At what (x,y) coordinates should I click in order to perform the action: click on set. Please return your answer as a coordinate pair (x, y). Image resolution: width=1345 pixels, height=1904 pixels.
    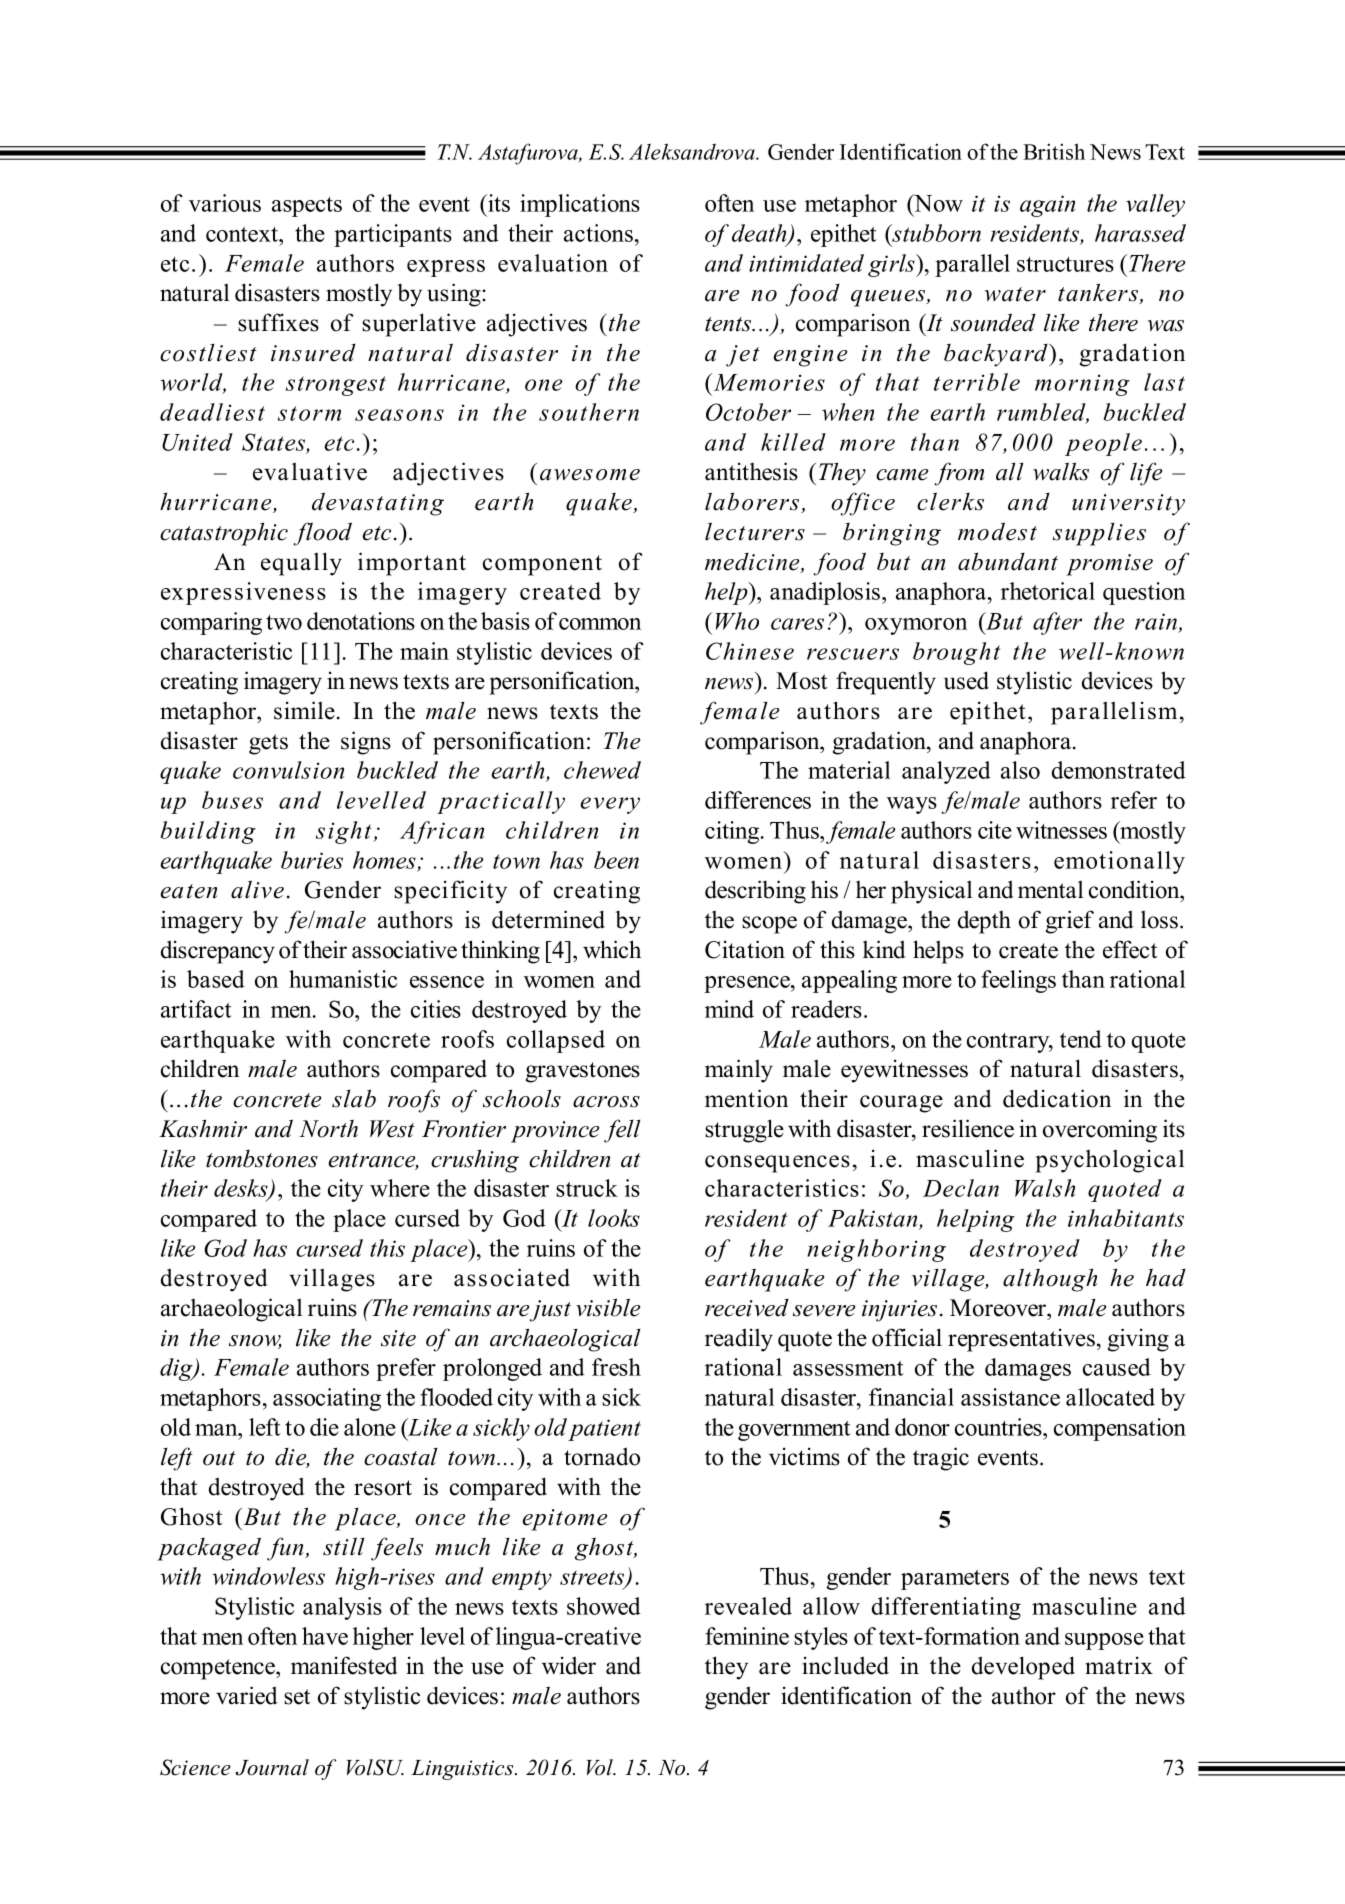
    Looking at the image, I should click on (297, 1697).
